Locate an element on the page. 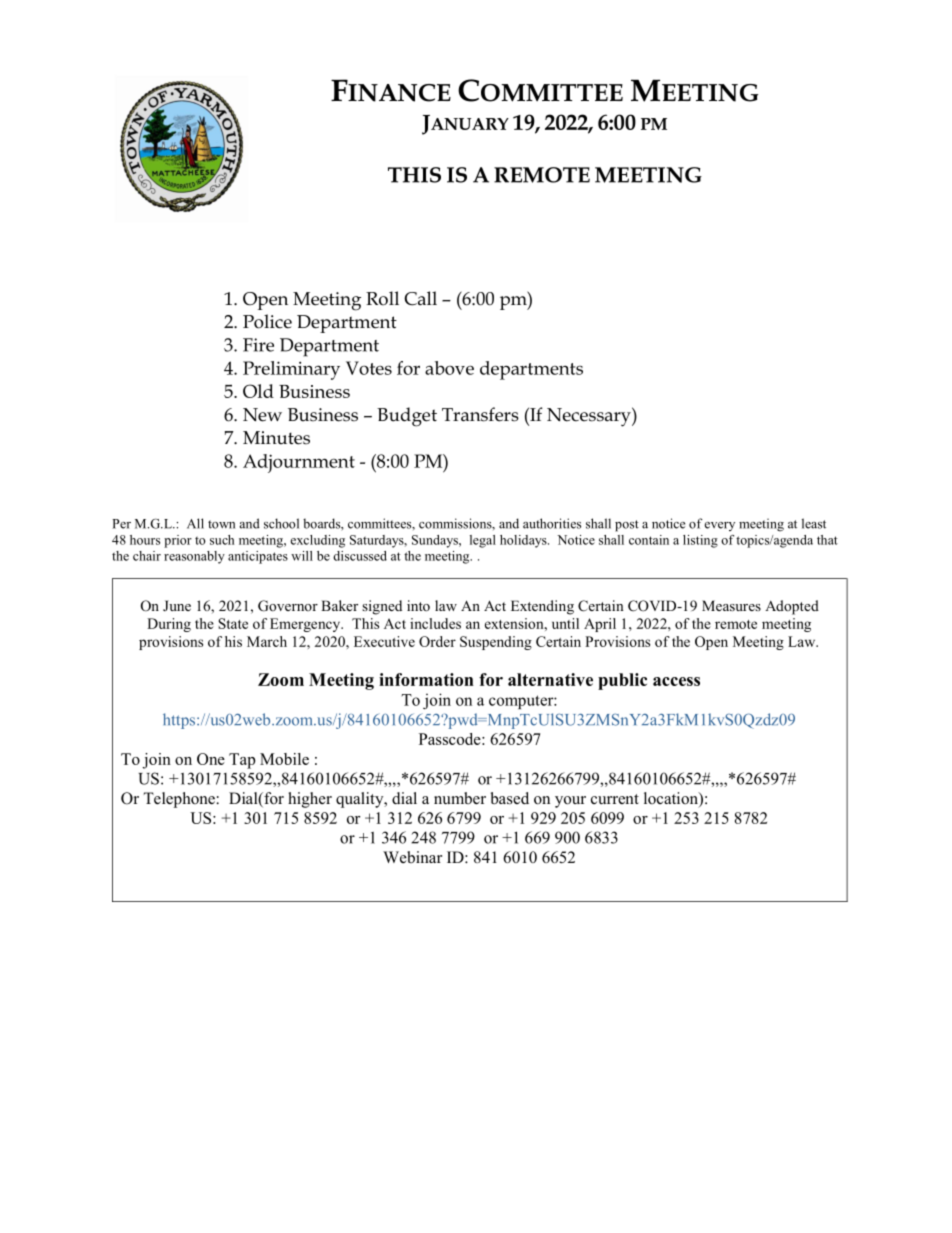 This document has width=952, height=1233. information is located at coordinates (426, 679).
